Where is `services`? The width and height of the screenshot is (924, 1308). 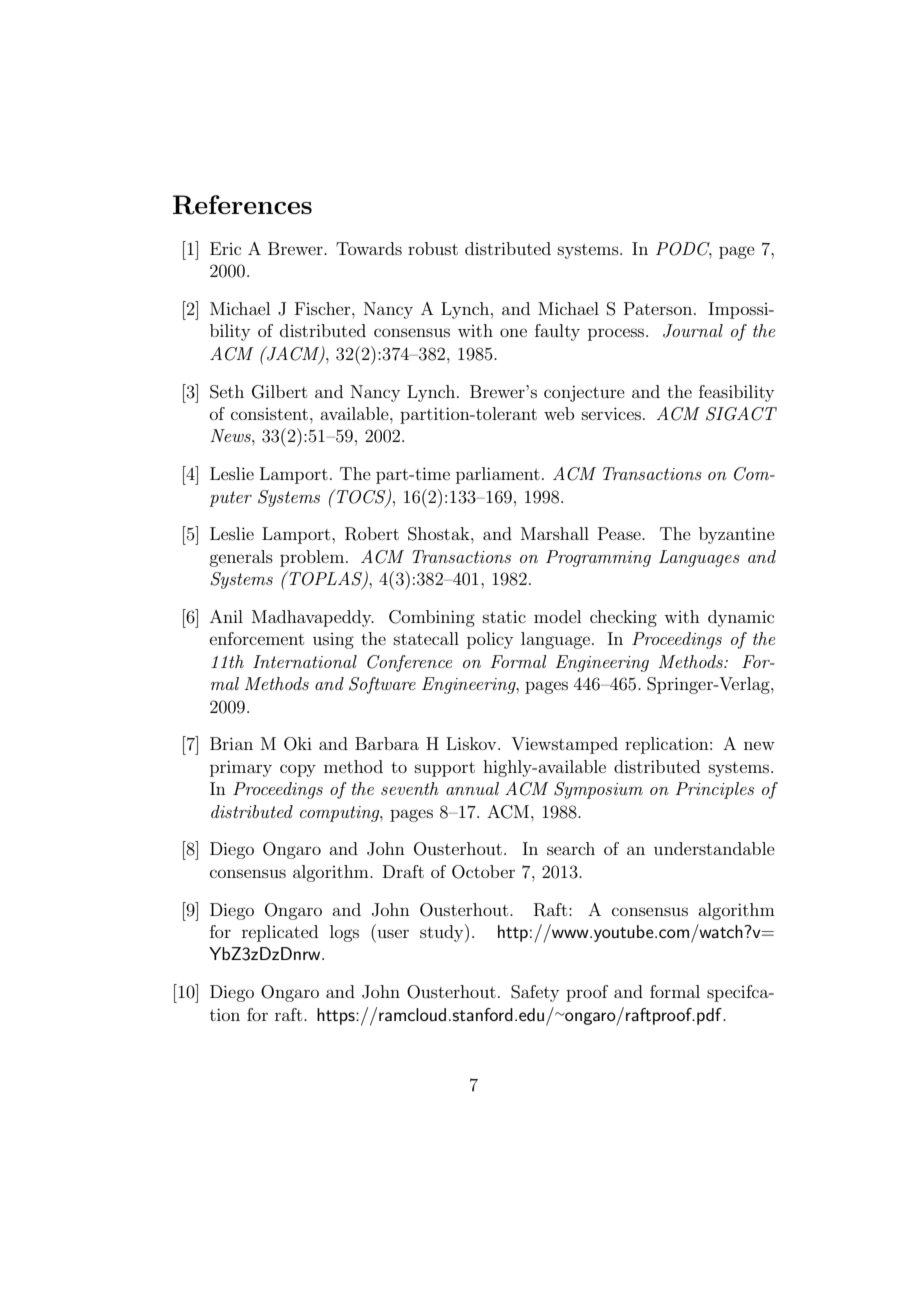
services is located at coordinates (611, 413).
